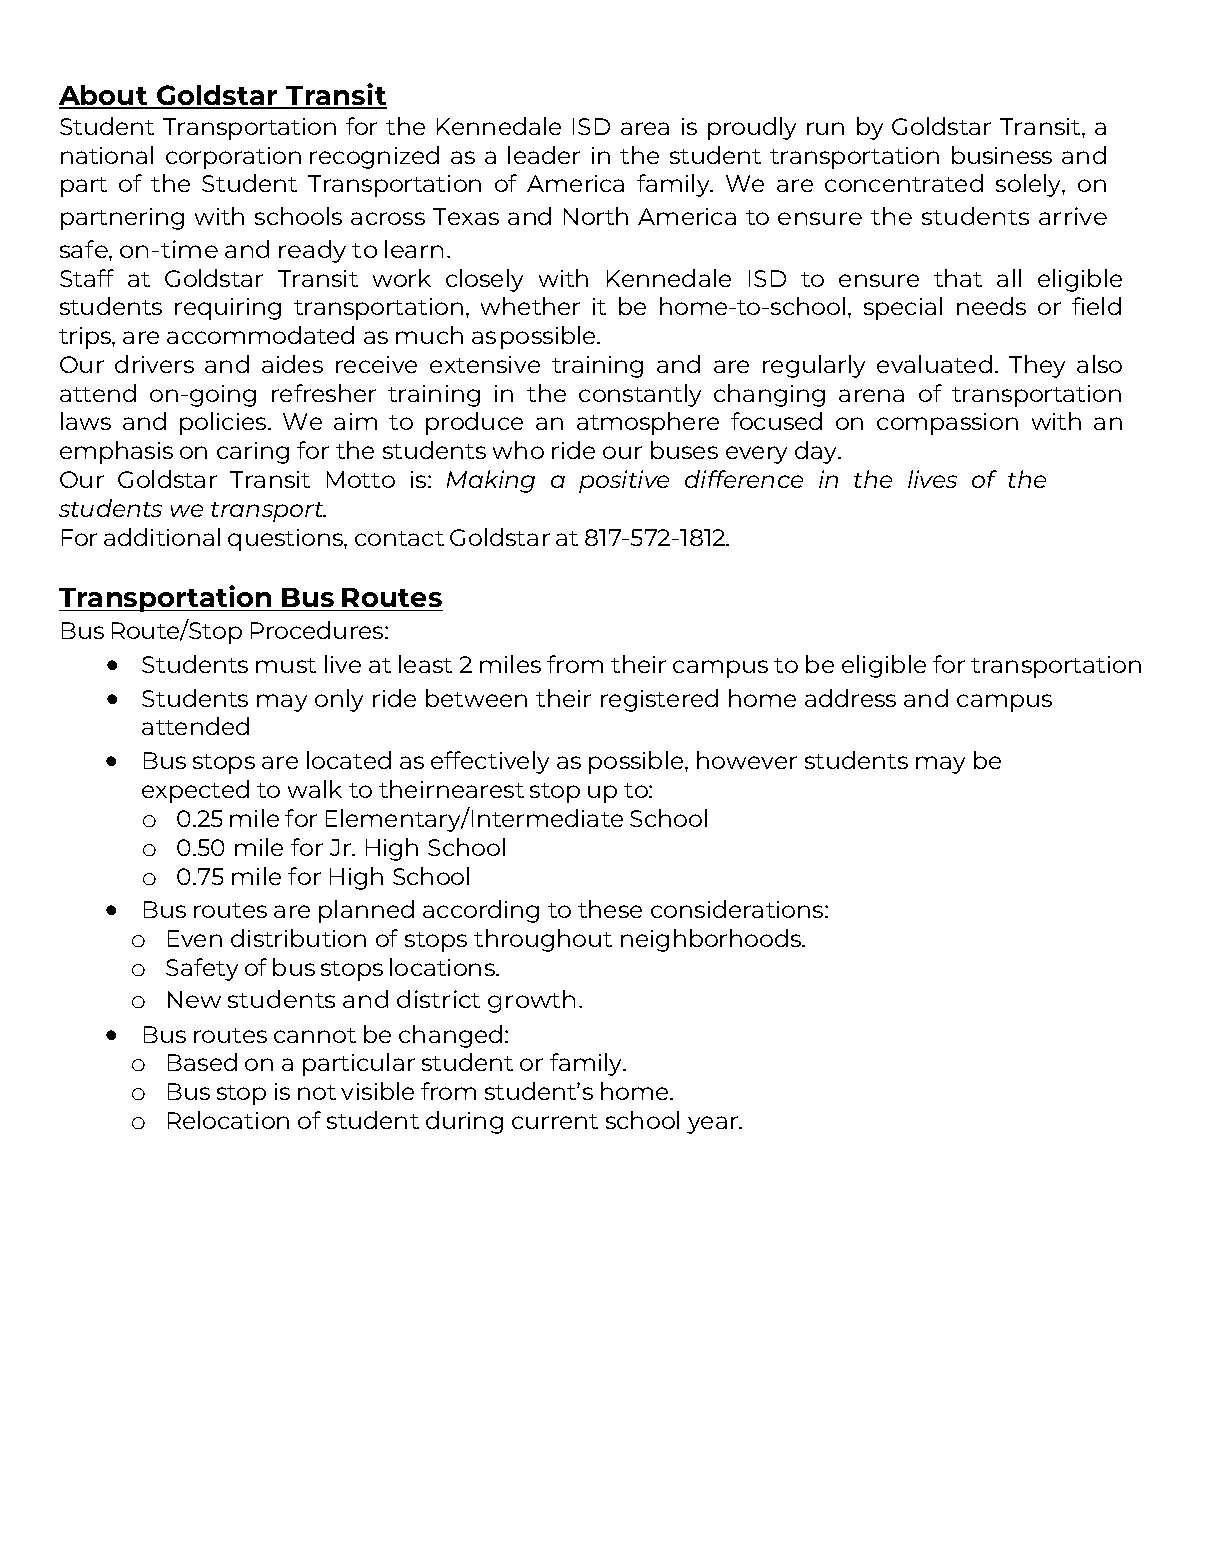 The width and height of the document is (1206, 1561). Describe the element at coordinates (1002, 155) in the document. I see `business` at that location.
